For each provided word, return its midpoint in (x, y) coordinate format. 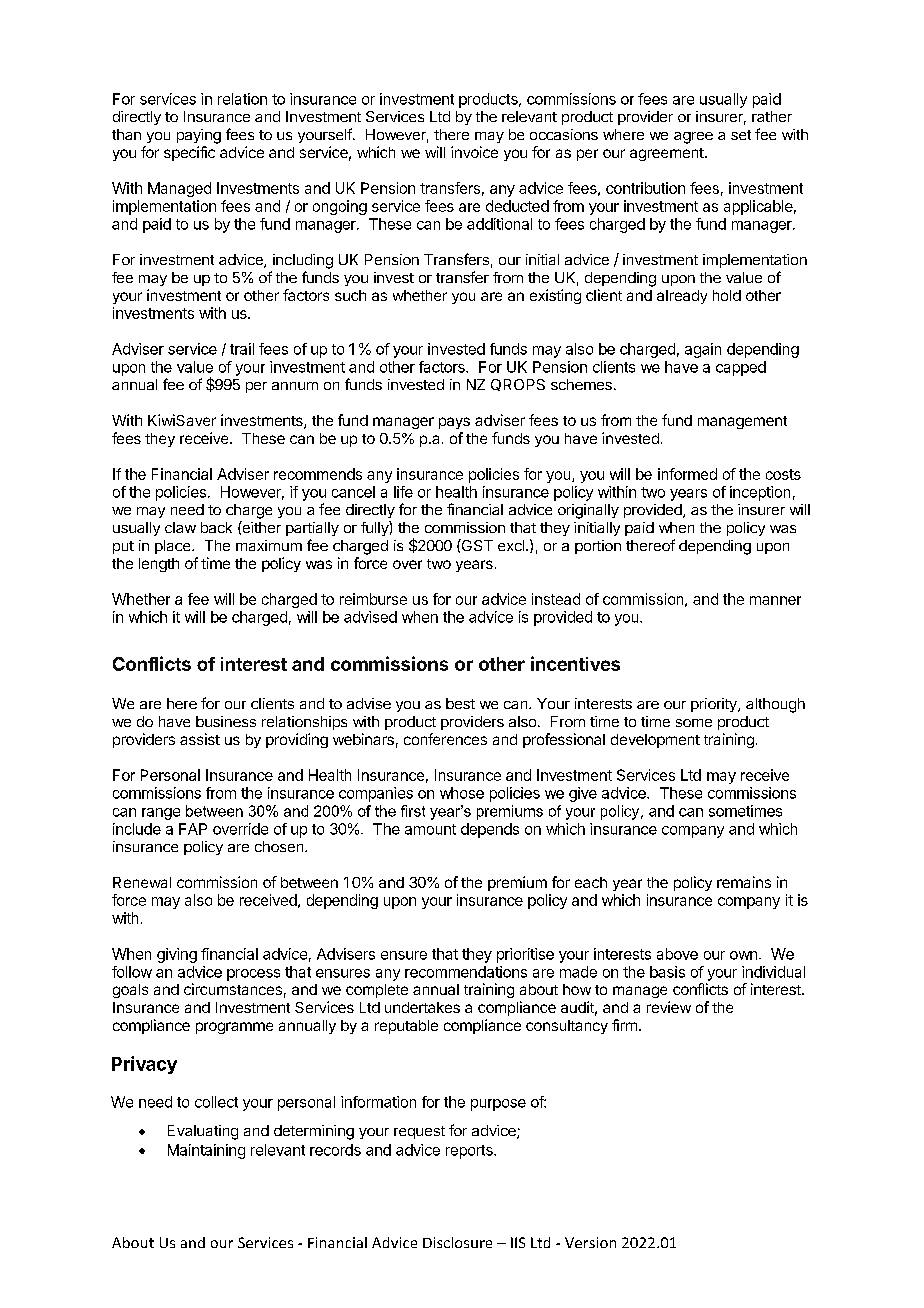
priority (715, 705)
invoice (474, 152)
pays (454, 423)
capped (741, 368)
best (460, 703)
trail (242, 349)
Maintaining (206, 1151)
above (677, 954)
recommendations (466, 972)
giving (177, 955)
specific (189, 153)
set (741, 135)
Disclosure (457, 1242)
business (226, 721)
